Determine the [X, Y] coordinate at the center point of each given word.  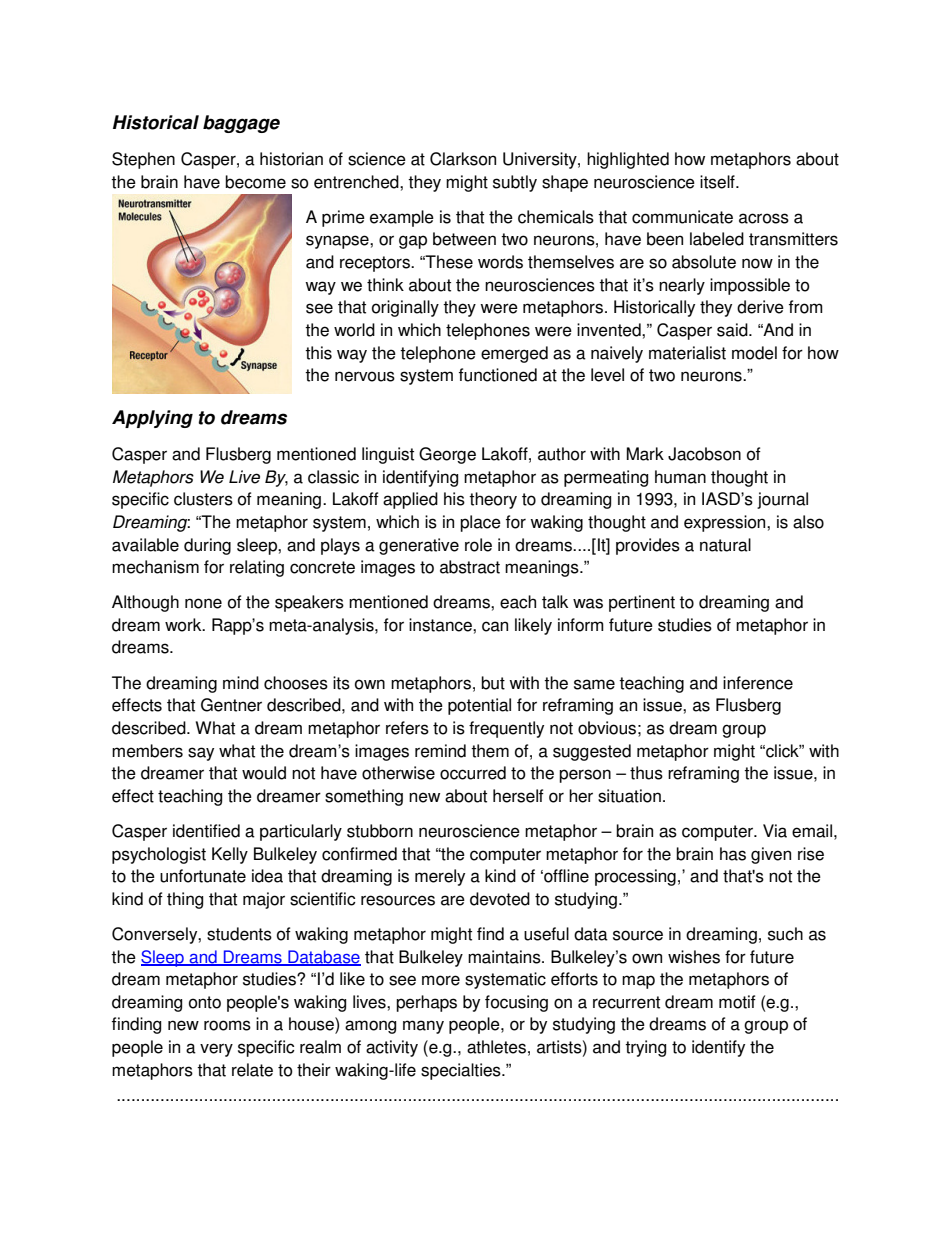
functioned [498, 375]
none [203, 603]
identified [206, 831]
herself [518, 796]
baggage [241, 124]
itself [718, 182]
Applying [152, 419]
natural [725, 545]
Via [775, 831]
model [754, 353]
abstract [470, 567]
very [216, 1050]
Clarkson [463, 159]
